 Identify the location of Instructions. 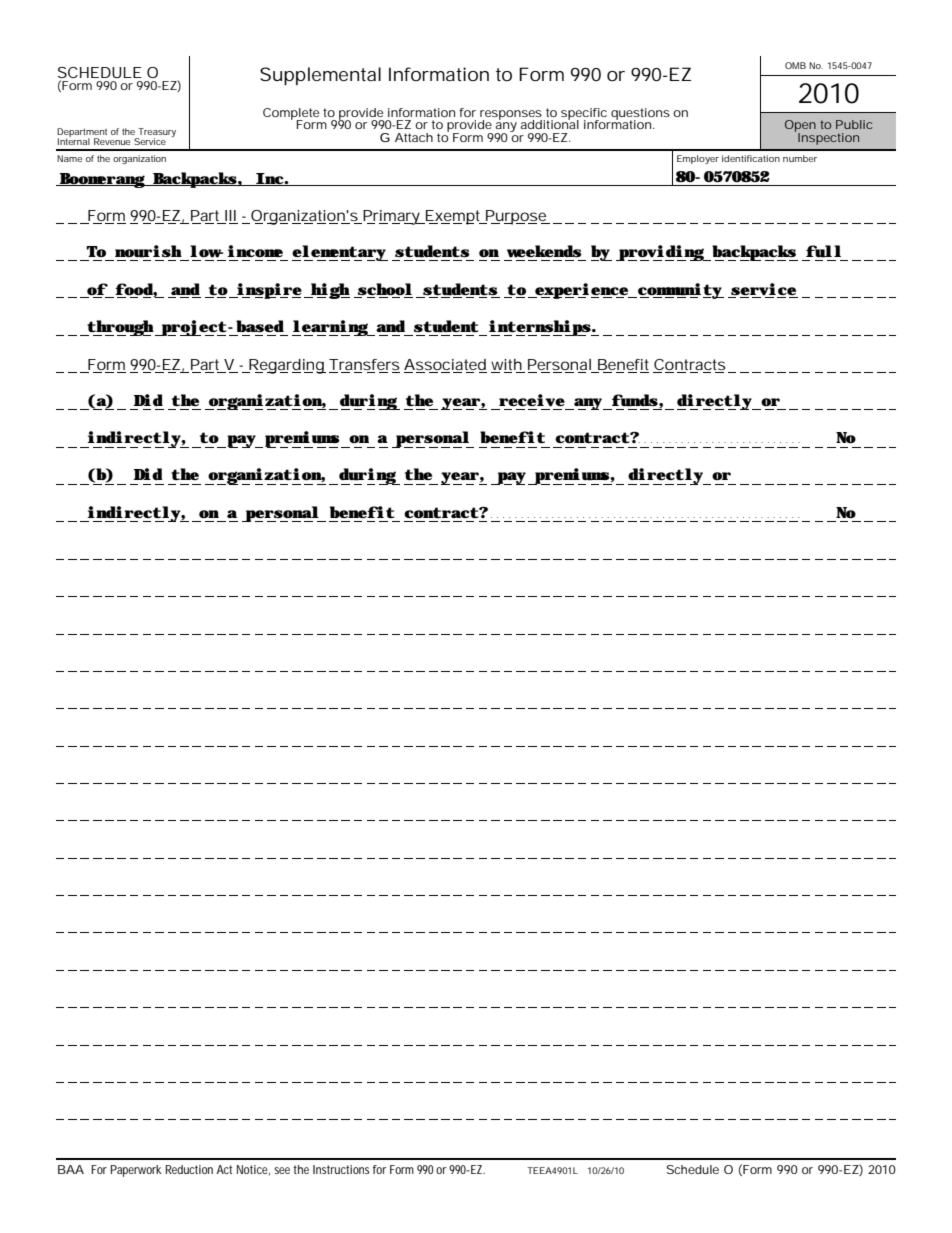
(341, 1169).
